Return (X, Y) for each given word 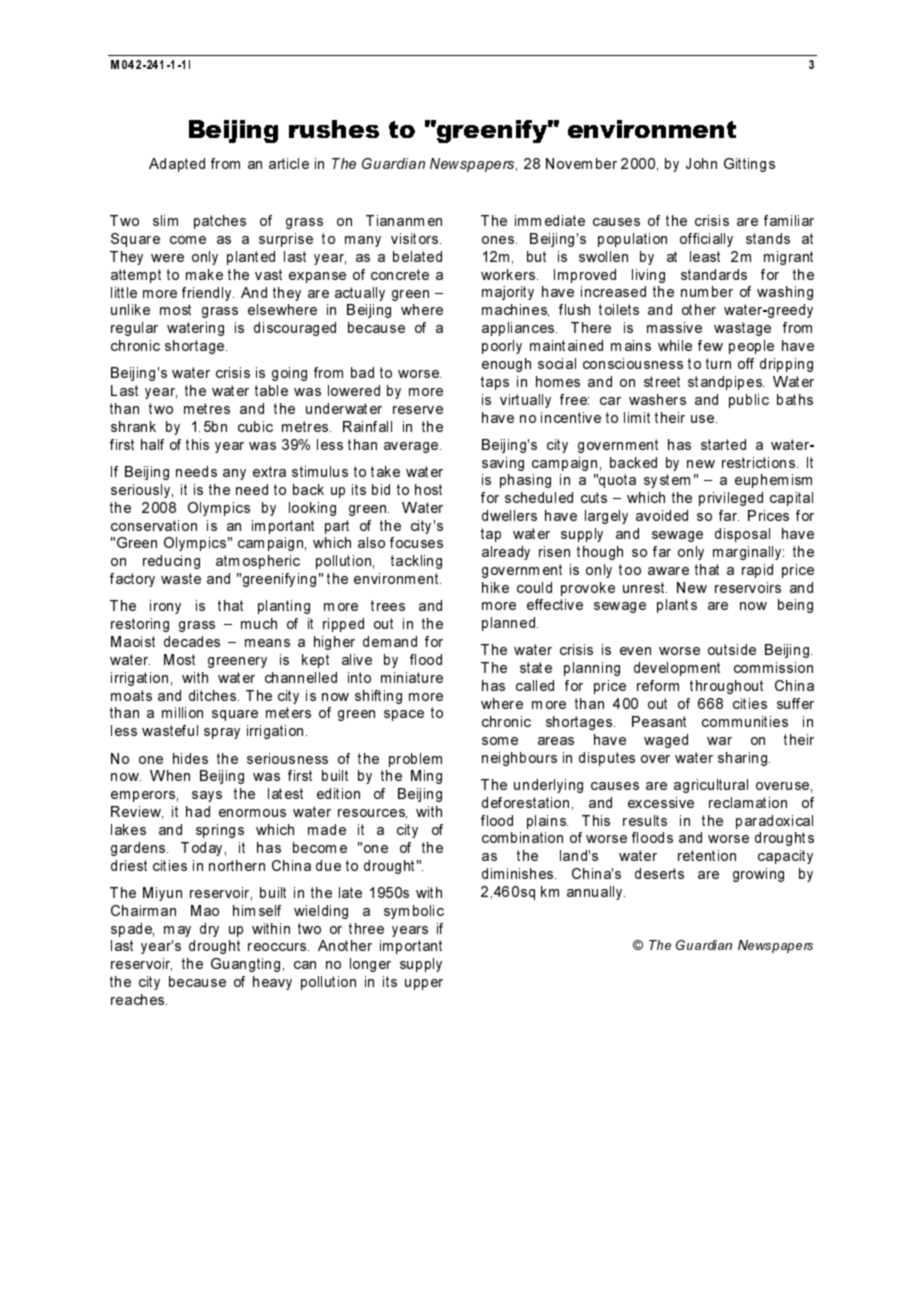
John (701, 163)
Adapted (177, 165)
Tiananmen (404, 220)
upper (424, 984)
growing (758, 875)
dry (209, 930)
